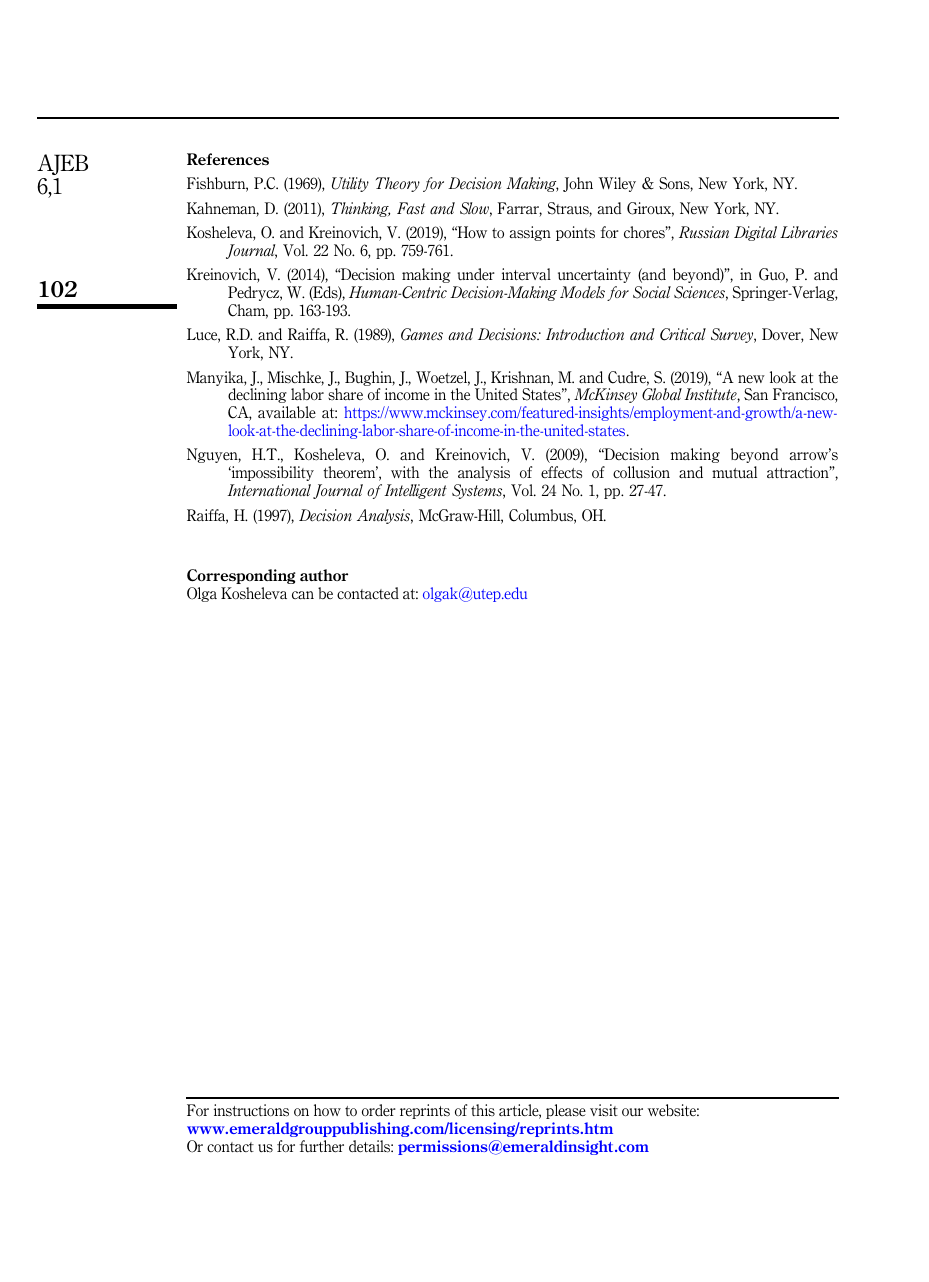 The image size is (929, 1282). I want to click on can, so click(303, 595).
